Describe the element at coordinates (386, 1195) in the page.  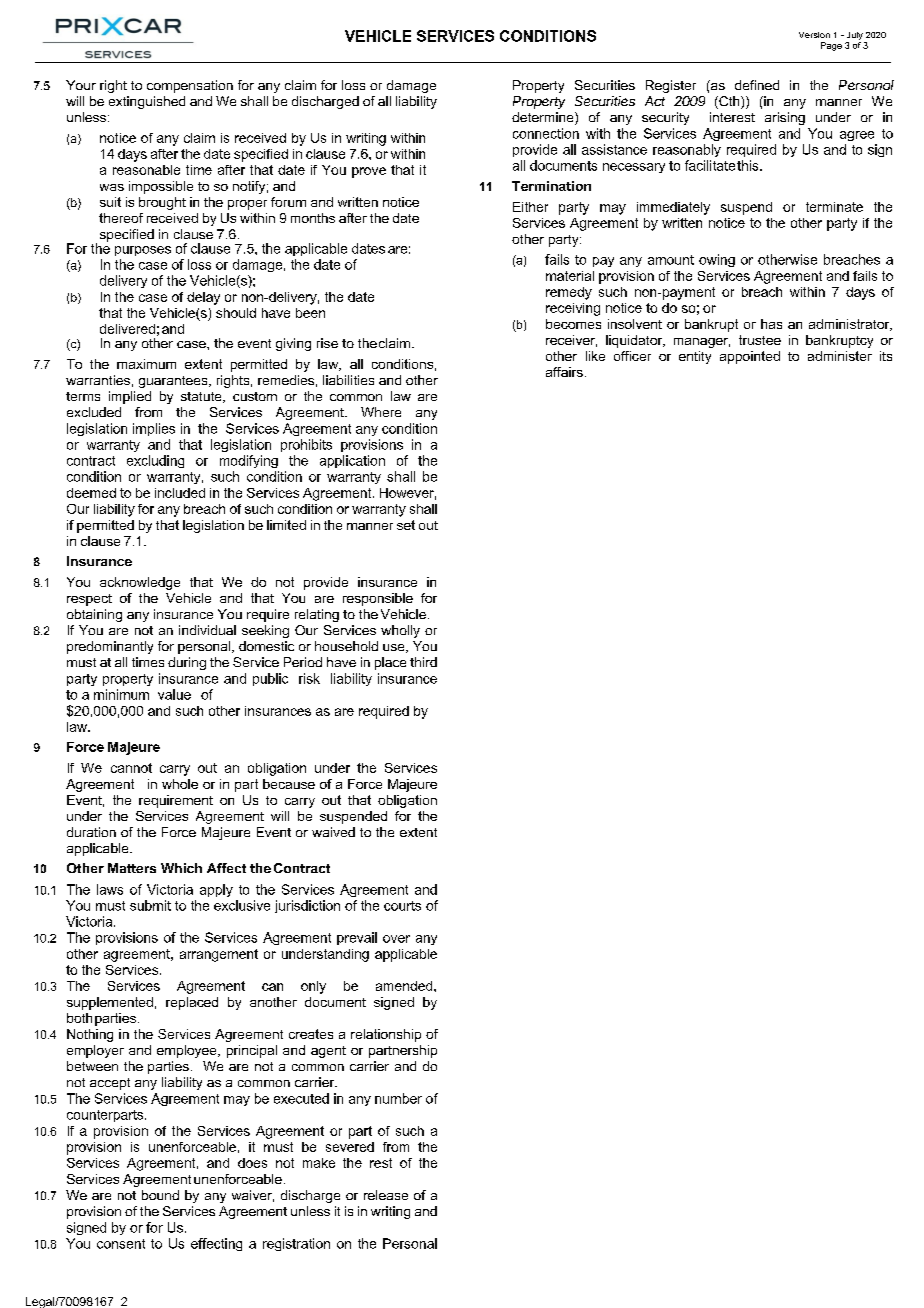
I see `release` at that location.
